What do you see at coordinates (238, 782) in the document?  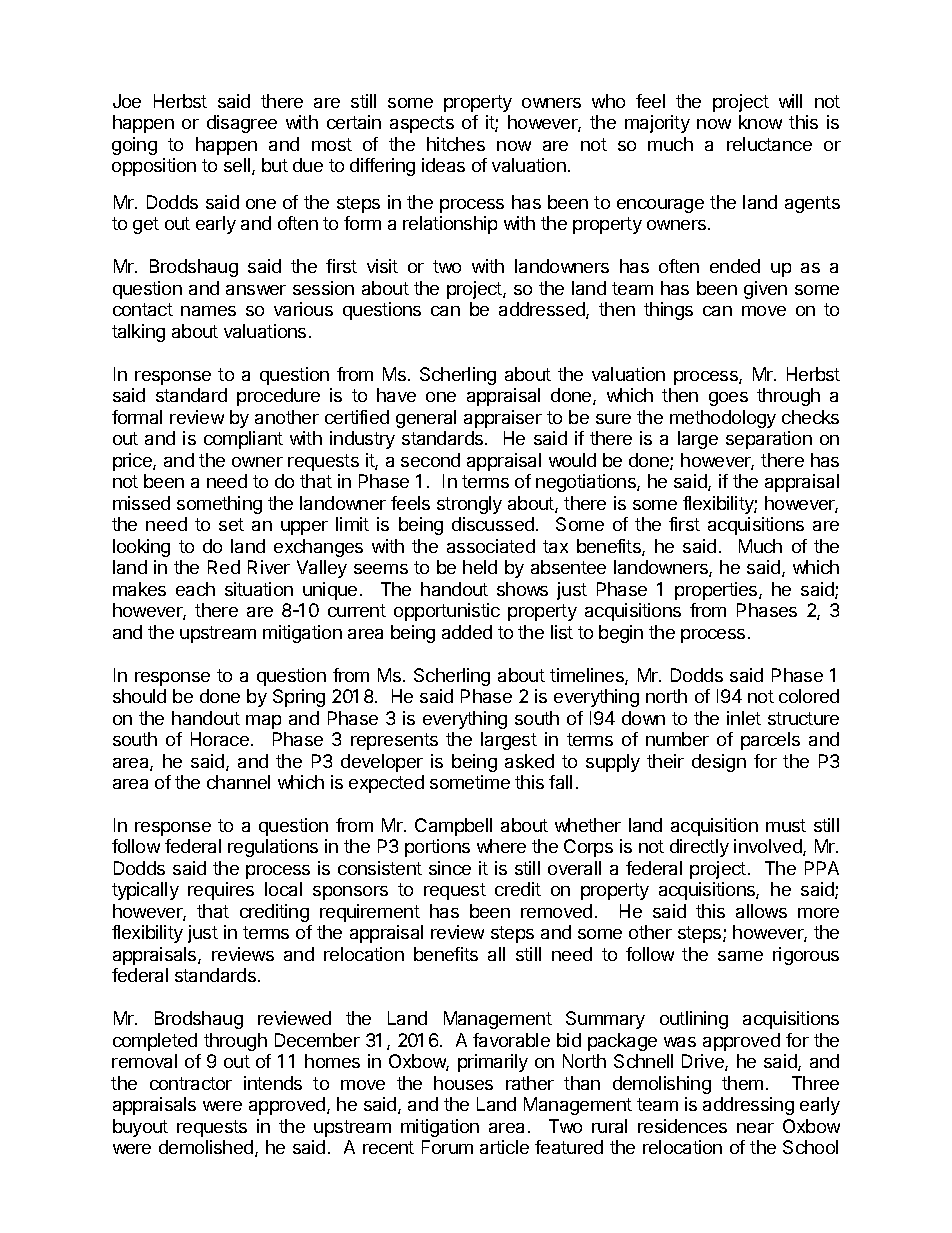 I see `channel` at bounding box center [238, 782].
